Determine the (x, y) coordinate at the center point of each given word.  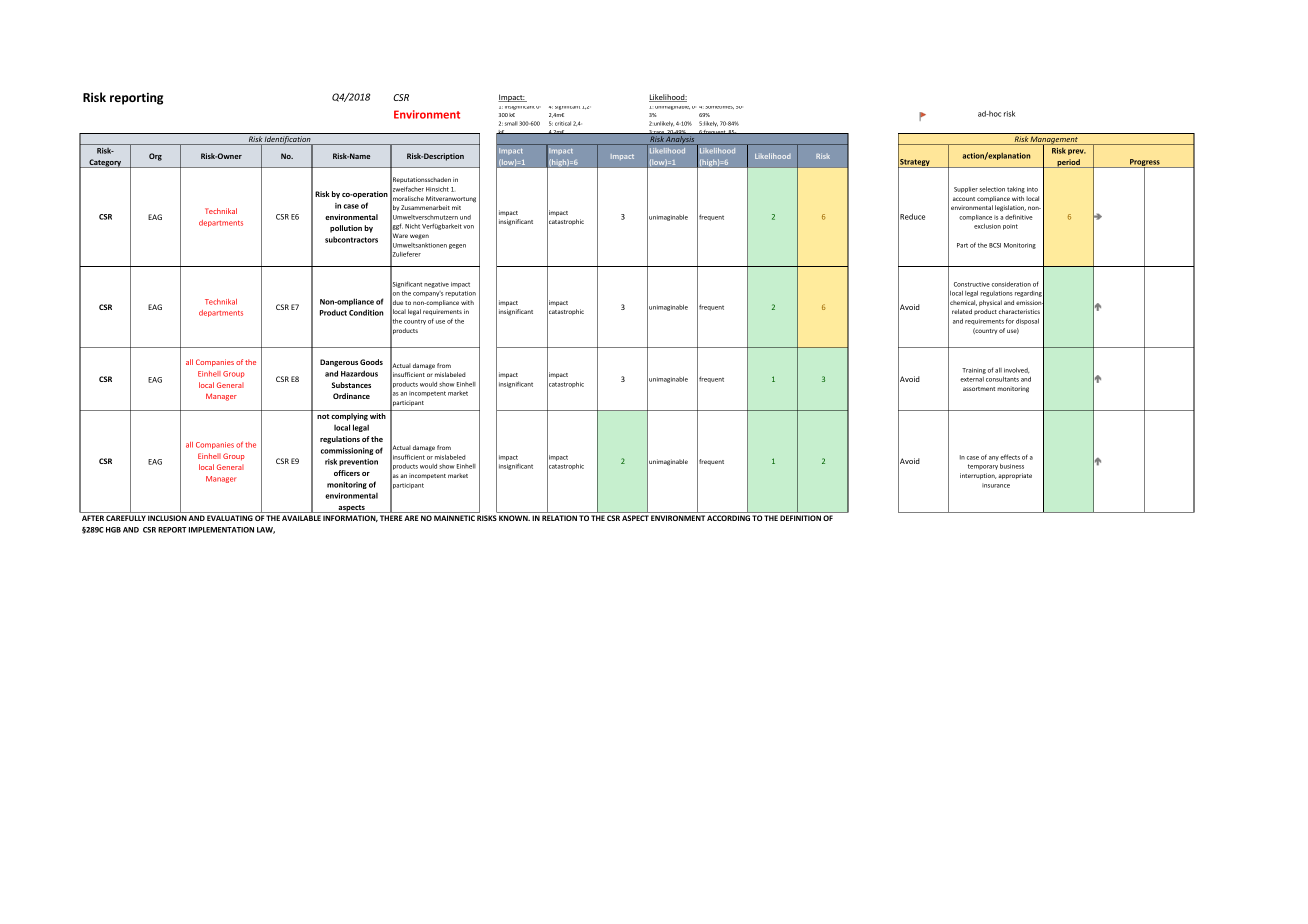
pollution (346, 229)
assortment (979, 389)
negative (436, 285)
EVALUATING (230, 518)
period (1068, 163)
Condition (366, 312)
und (465, 217)
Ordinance (351, 396)
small (511, 123)
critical (563, 123)
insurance (996, 485)
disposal (1027, 322)
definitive (1019, 217)
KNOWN (514, 518)
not (323, 416)
